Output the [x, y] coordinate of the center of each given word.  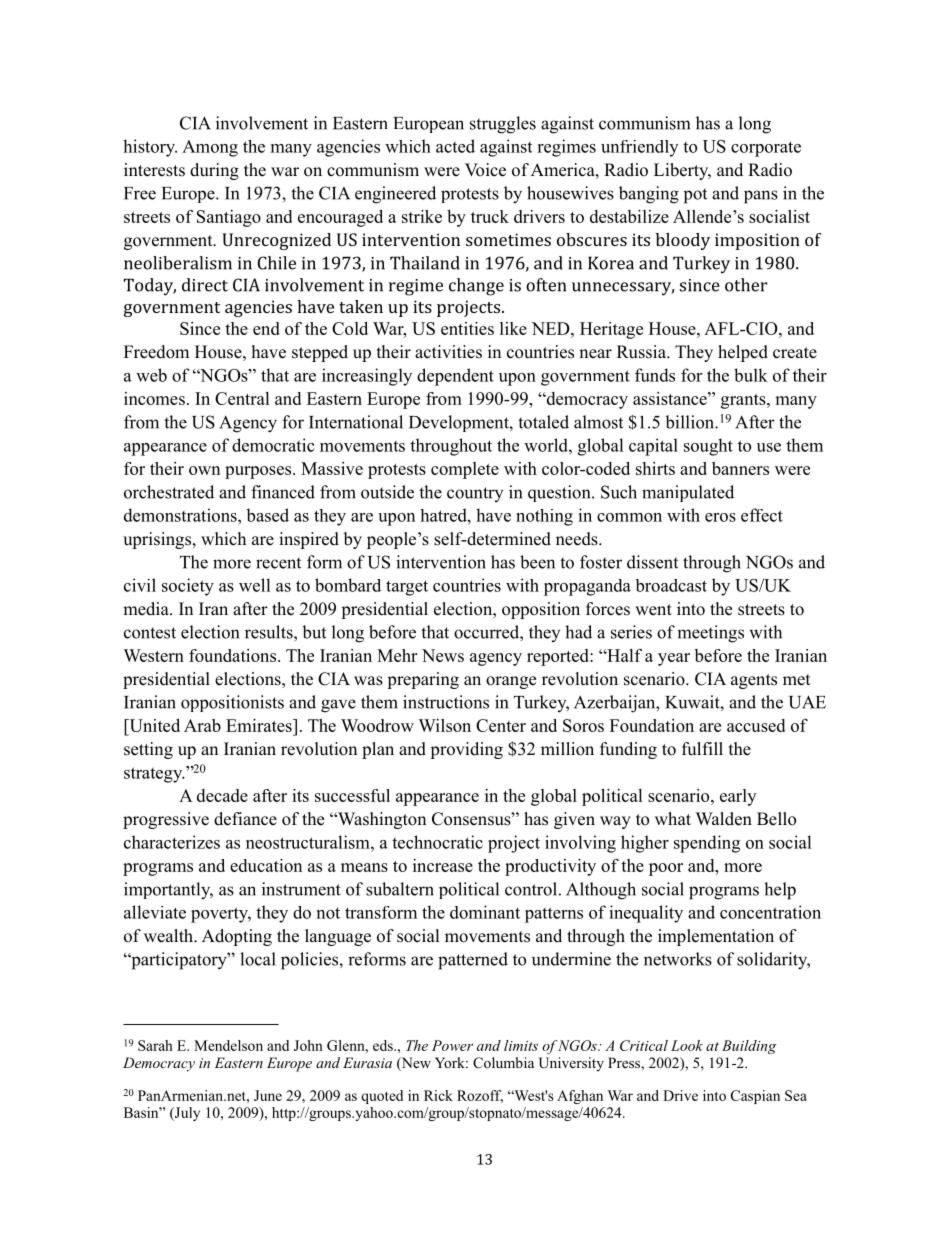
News [443, 655]
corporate [766, 149]
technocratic [437, 842]
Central [242, 398]
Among [210, 148]
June [268, 1095]
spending [707, 844]
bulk [751, 375]
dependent [455, 377]
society [188, 587]
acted [455, 146]
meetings [710, 634]
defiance [245, 819]
